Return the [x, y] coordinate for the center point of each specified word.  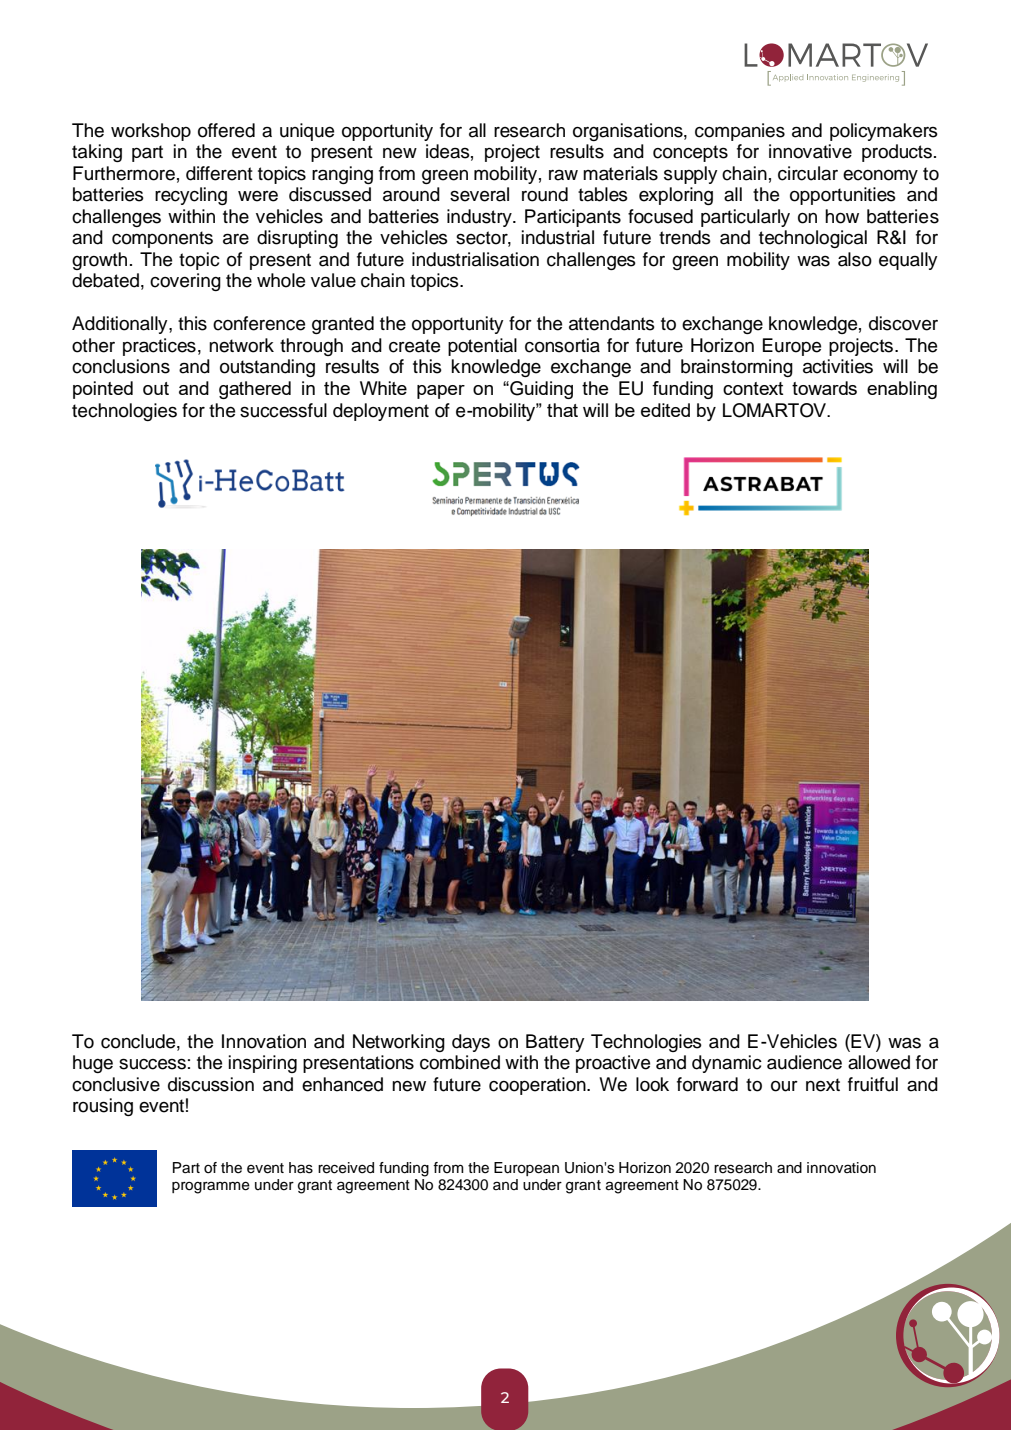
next [823, 1085]
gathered [255, 390]
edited [665, 410]
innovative [810, 151]
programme [211, 1187]
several [479, 194]
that [562, 410]
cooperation [538, 1086]
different [219, 173]
